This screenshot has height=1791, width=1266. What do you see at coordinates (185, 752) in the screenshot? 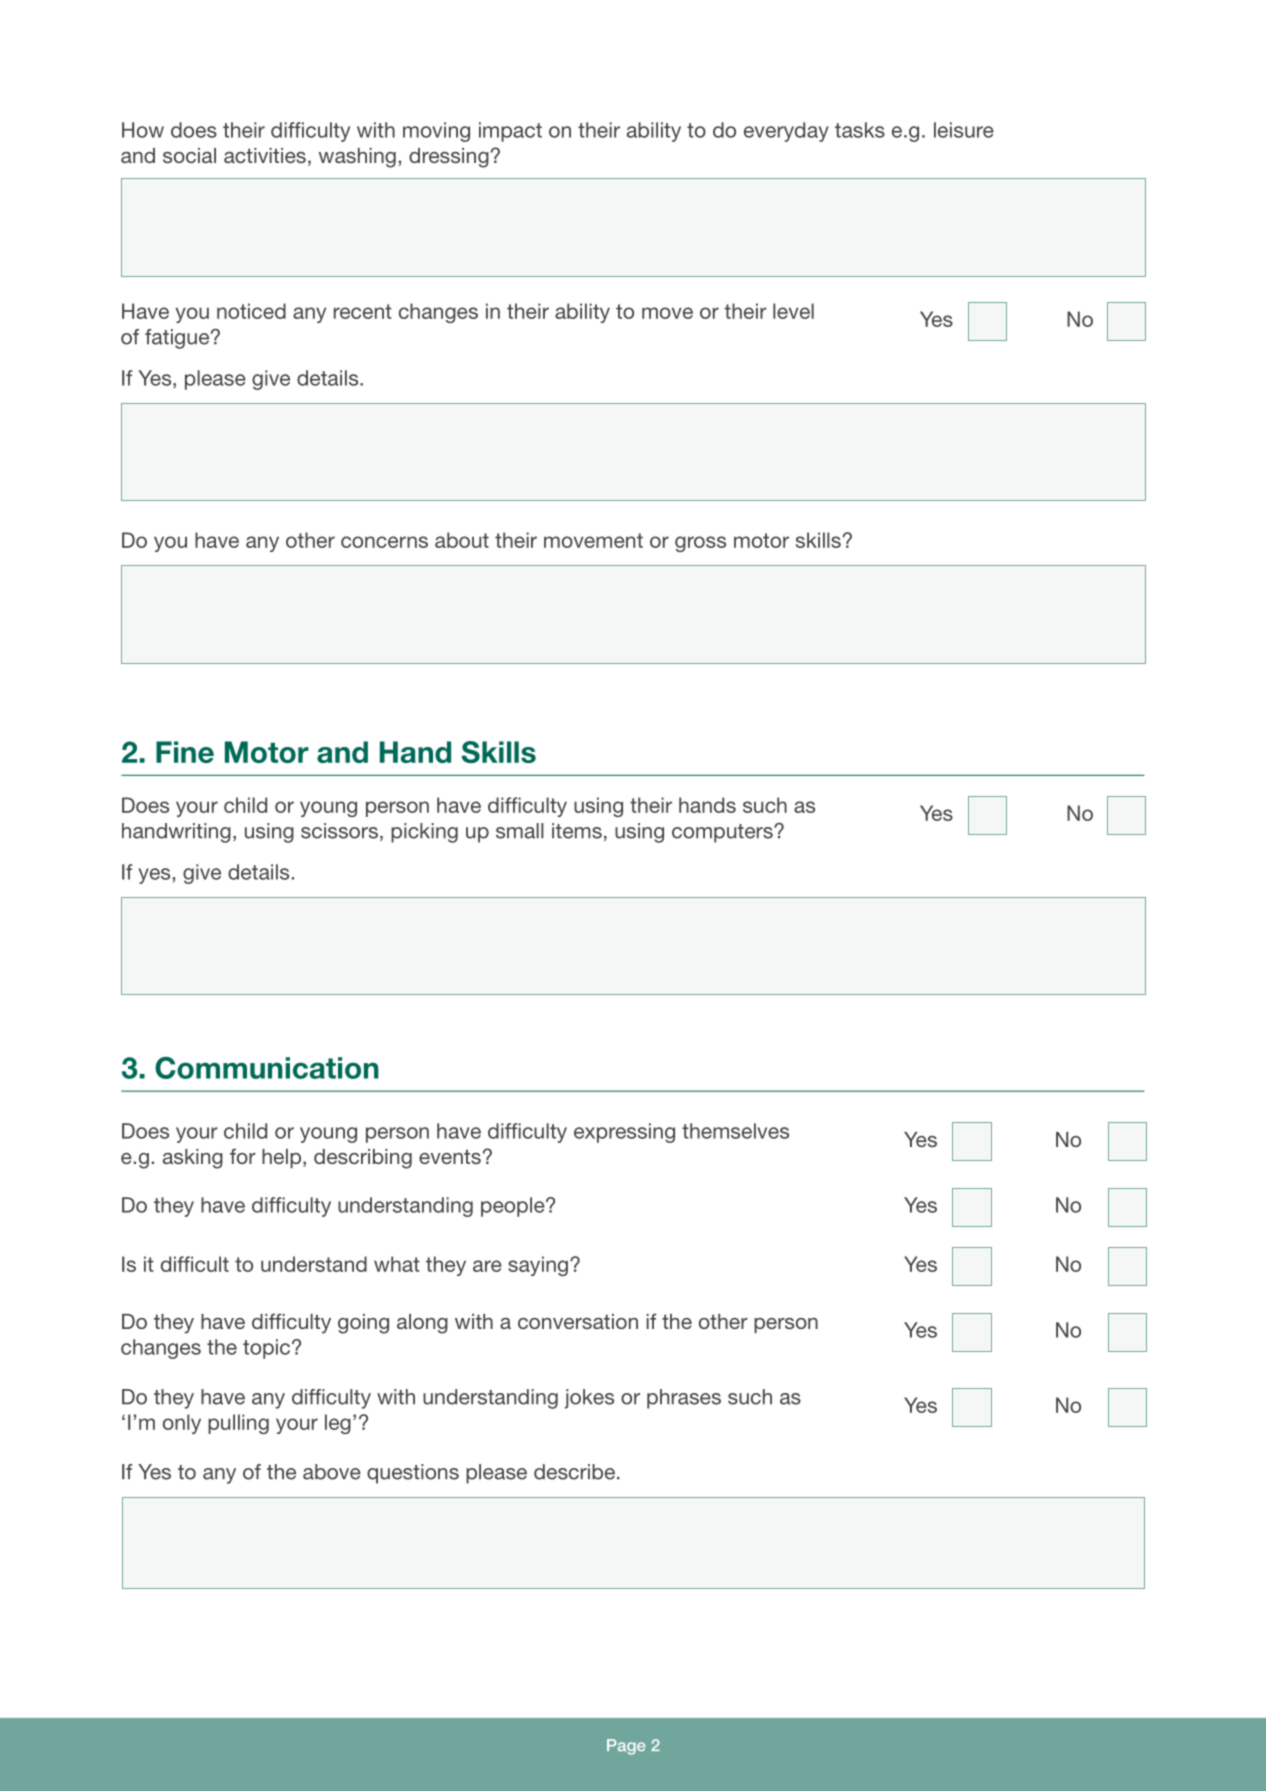
I see `Fine` at bounding box center [185, 752].
